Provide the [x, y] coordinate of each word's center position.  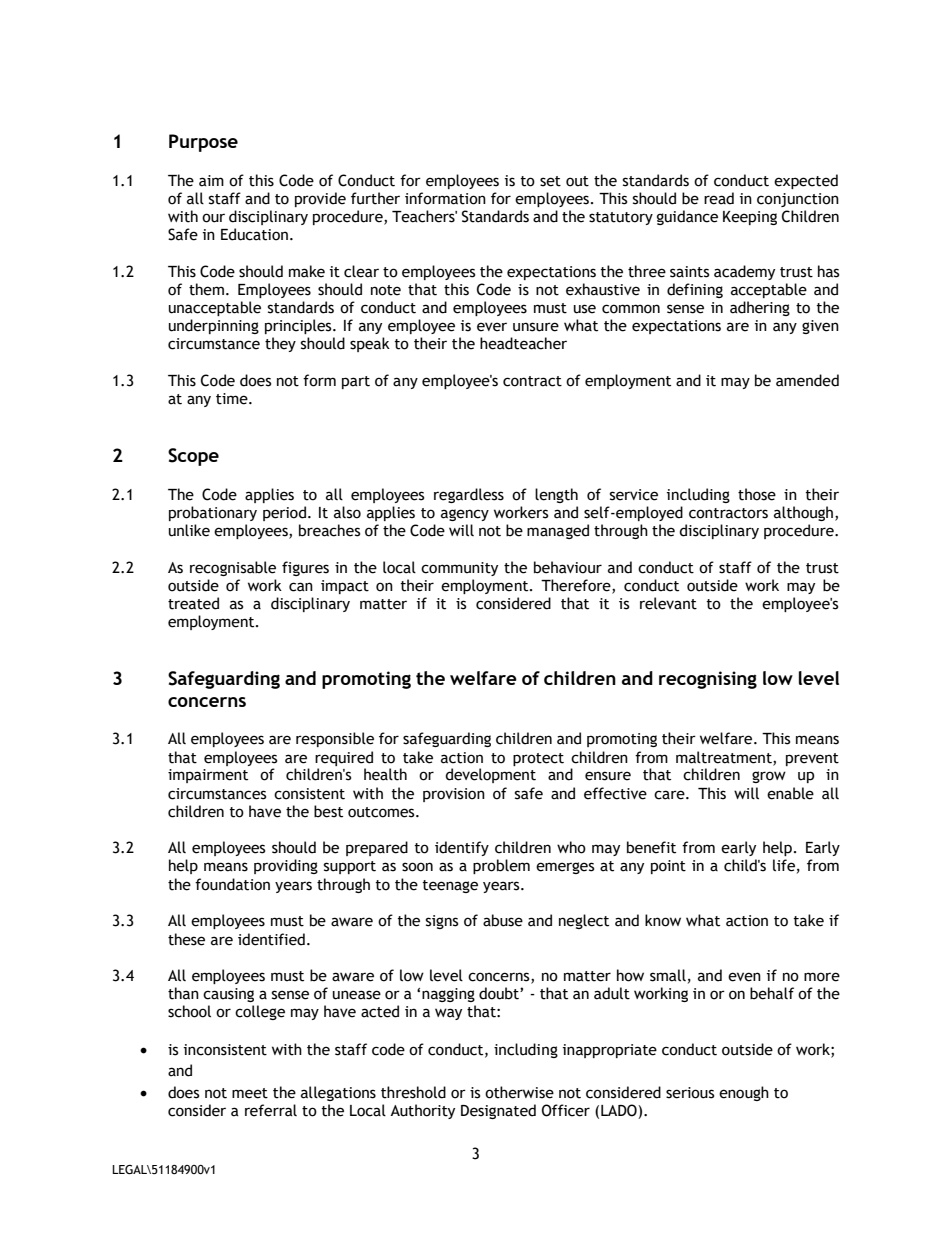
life [784, 865]
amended [807, 380]
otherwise [519, 1092]
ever [492, 327]
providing [286, 866]
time [233, 399]
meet [250, 1093]
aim [211, 181]
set [550, 181]
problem [501, 866]
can [301, 587]
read [719, 198]
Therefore [577, 586]
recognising [708, 680]
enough [744, 1093]
